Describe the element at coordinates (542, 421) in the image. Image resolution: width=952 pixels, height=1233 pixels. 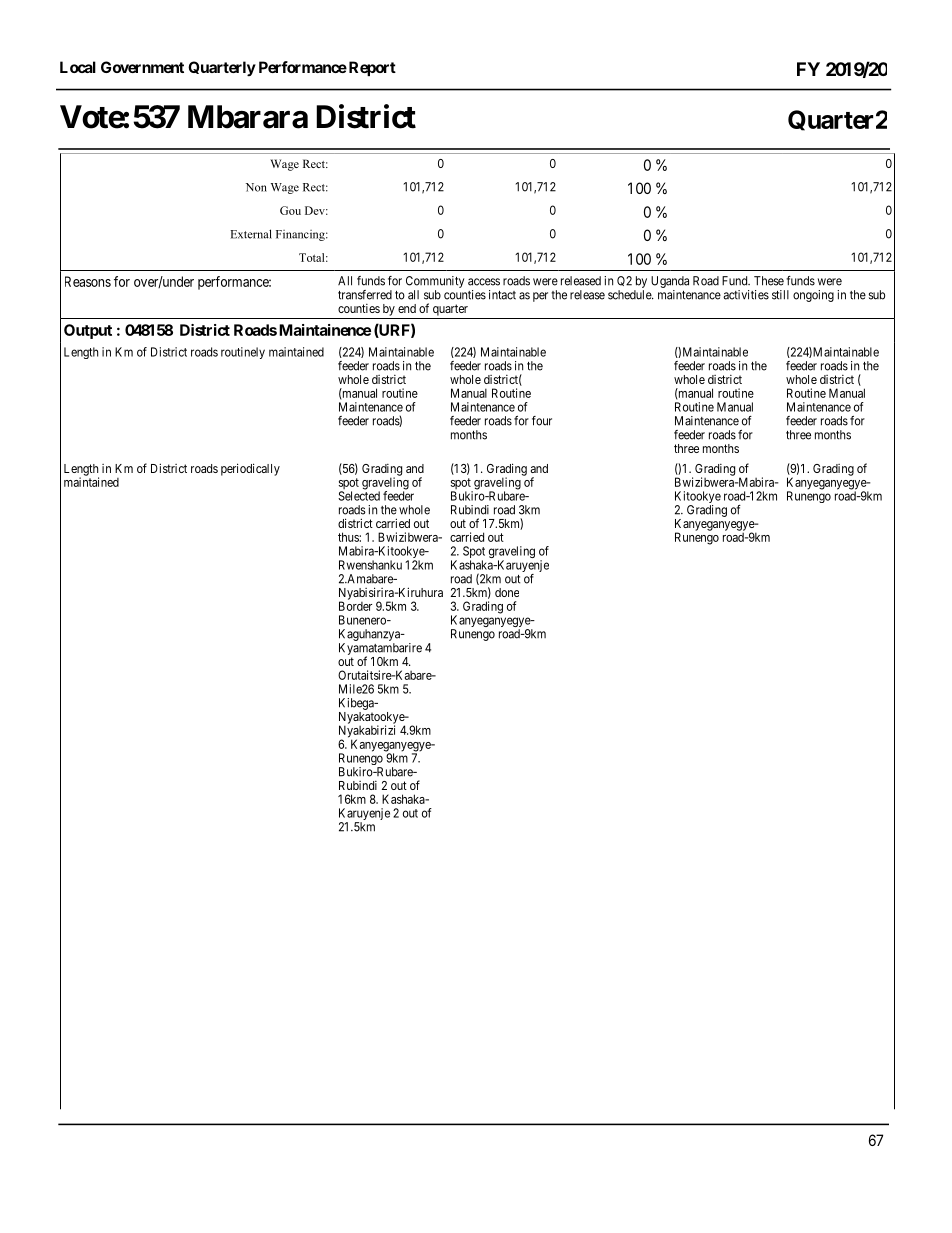
I see `four` at that location.
